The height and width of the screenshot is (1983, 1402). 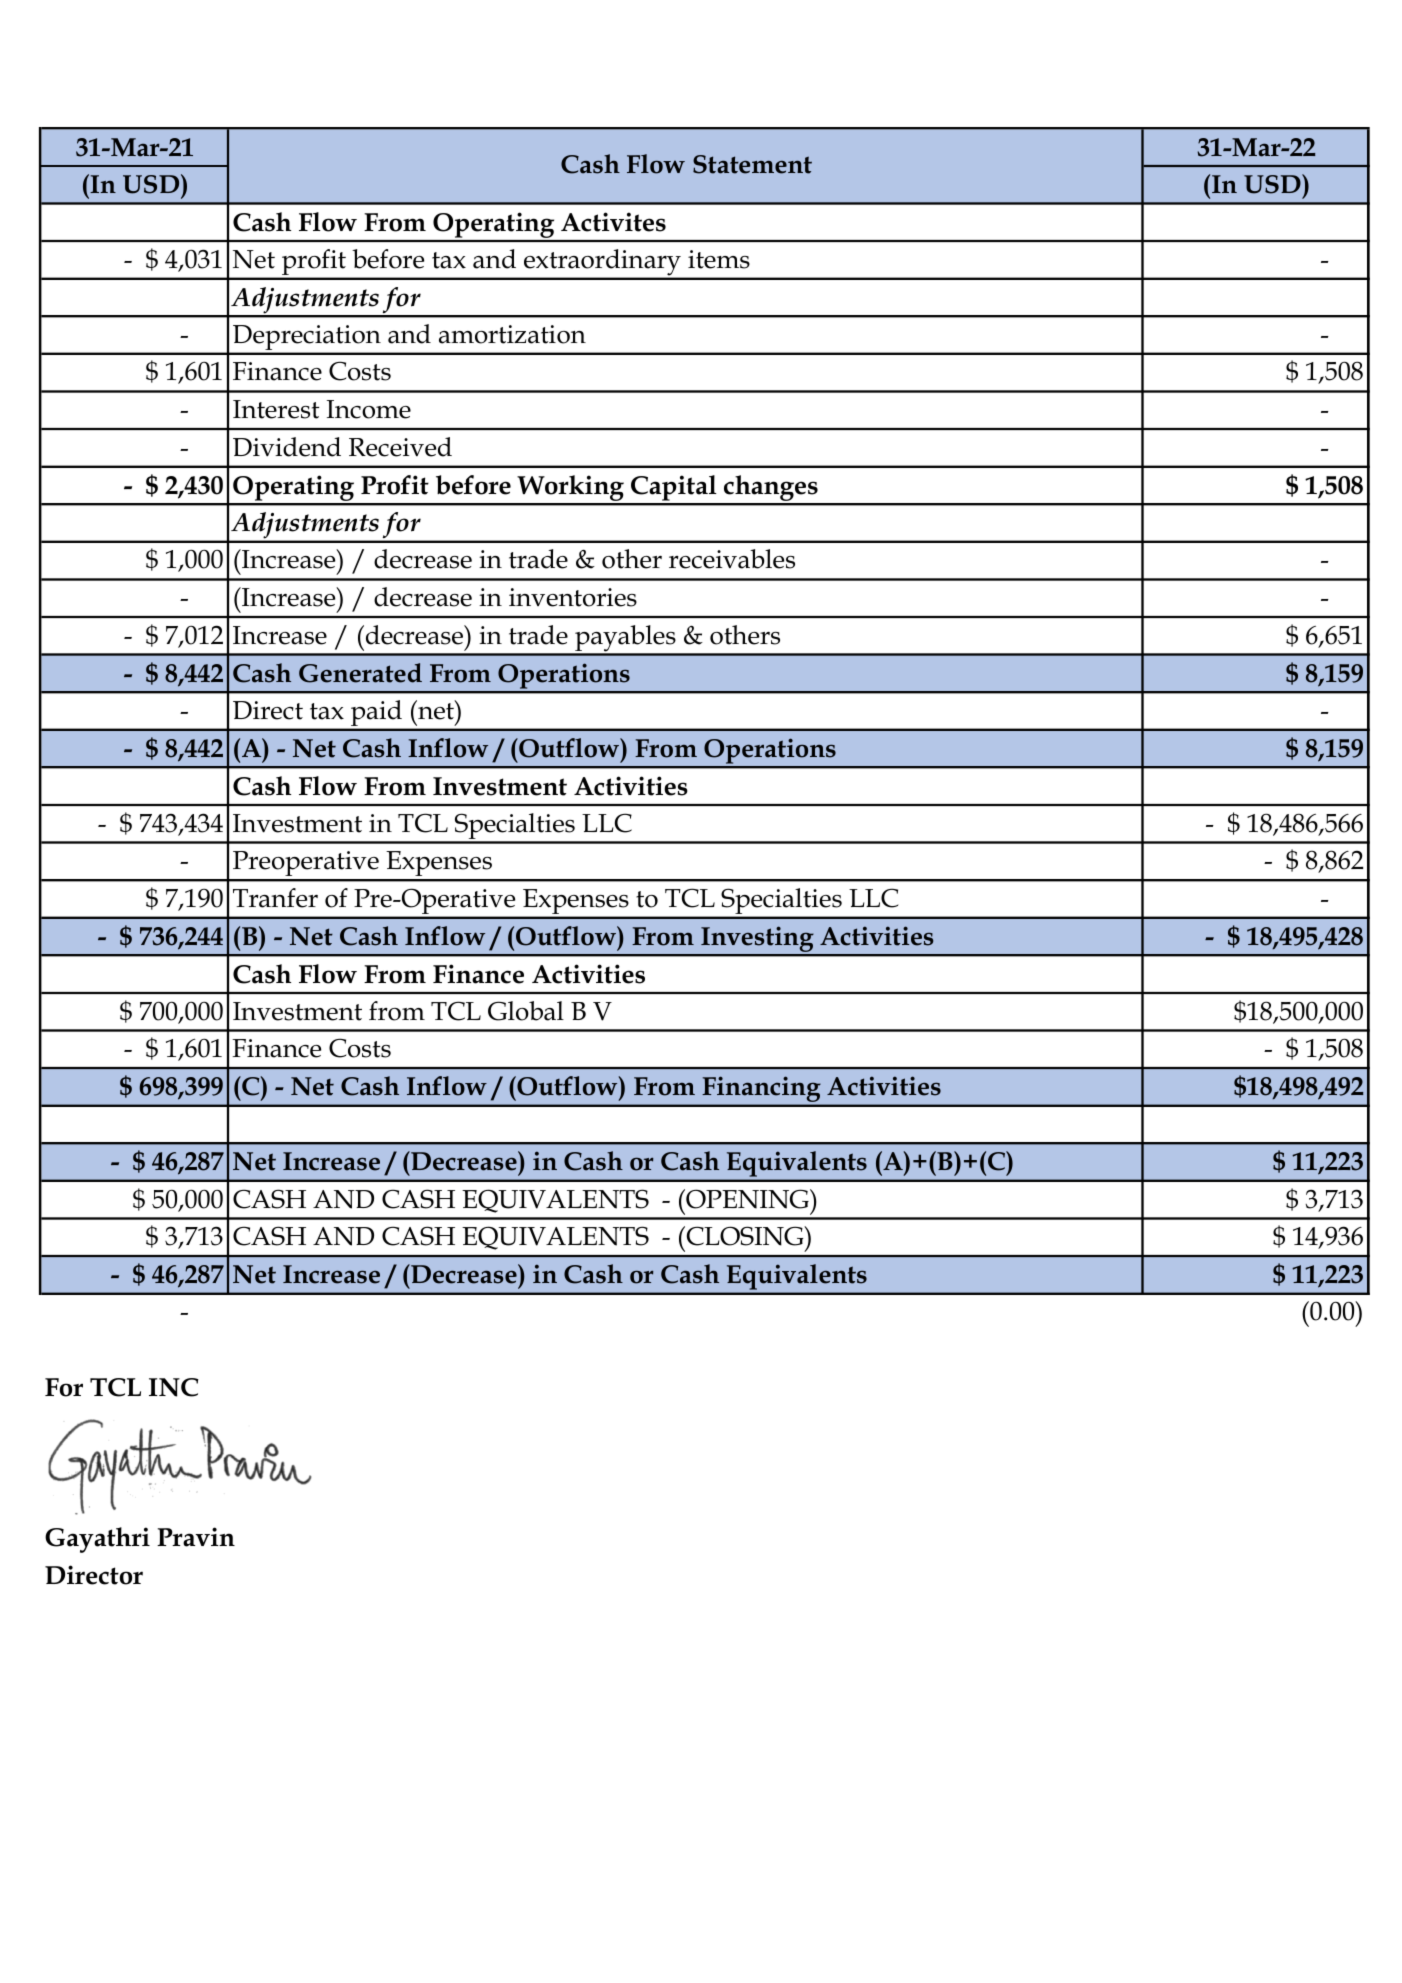 I want to click on OPENING, so click(x=747, y=1199).
